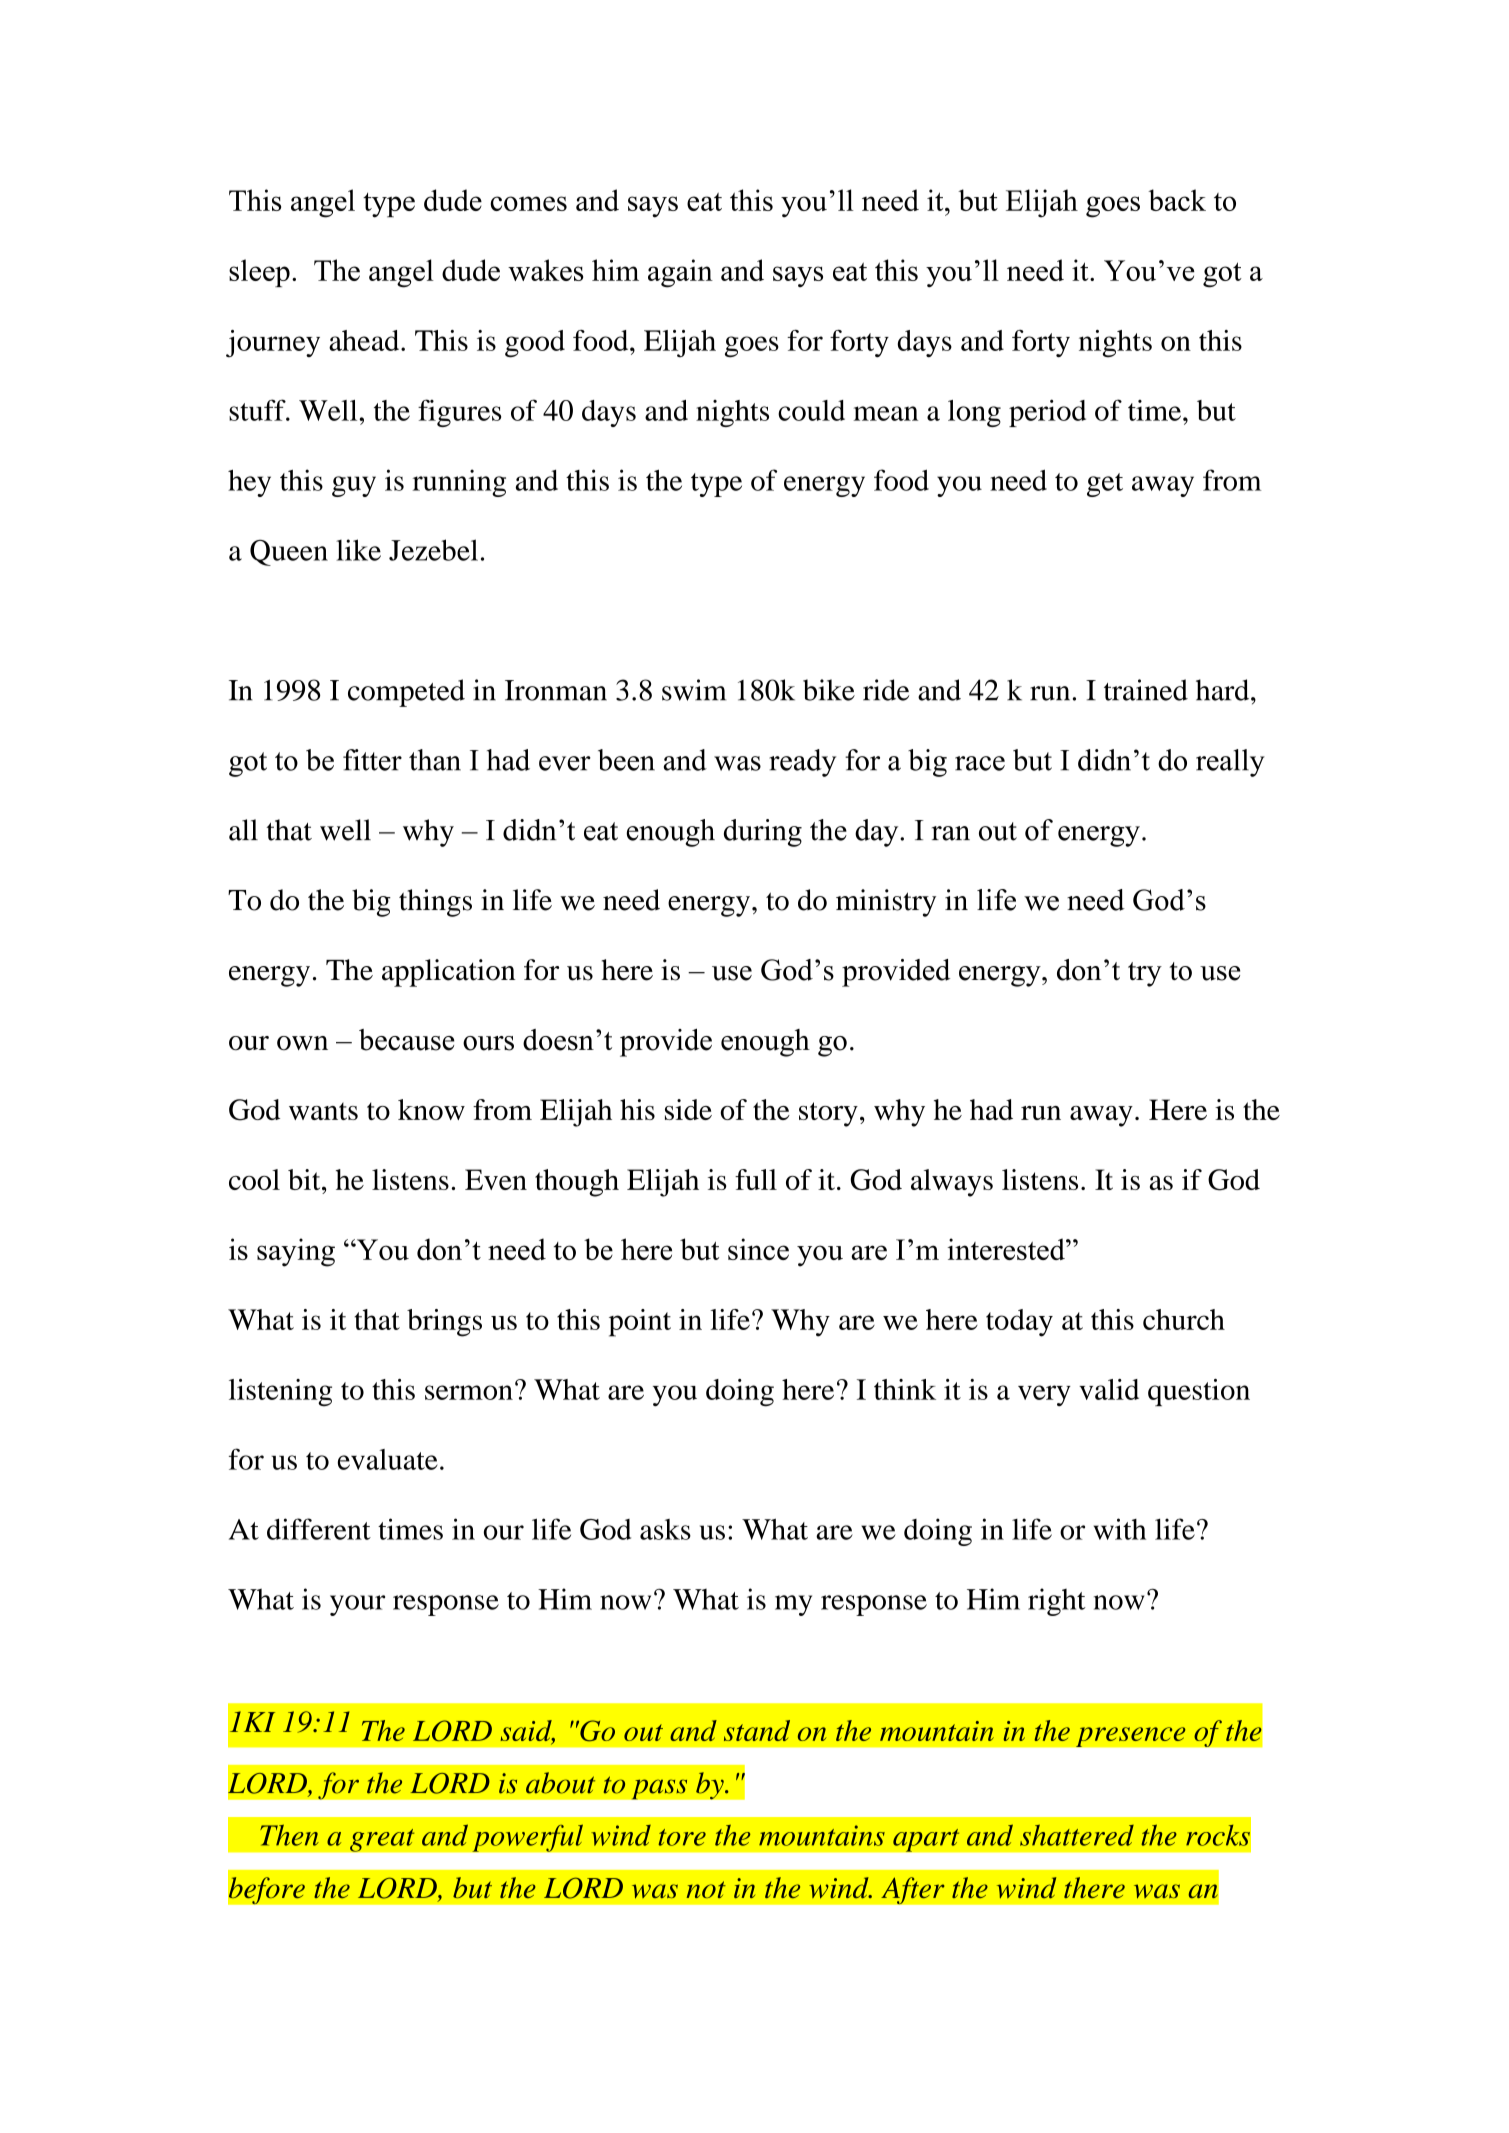 This image has width=1509, height=2133. What do you see at coordinates (952, 1183) in the image?
I see `always` at bounding box center [952, 1183].
